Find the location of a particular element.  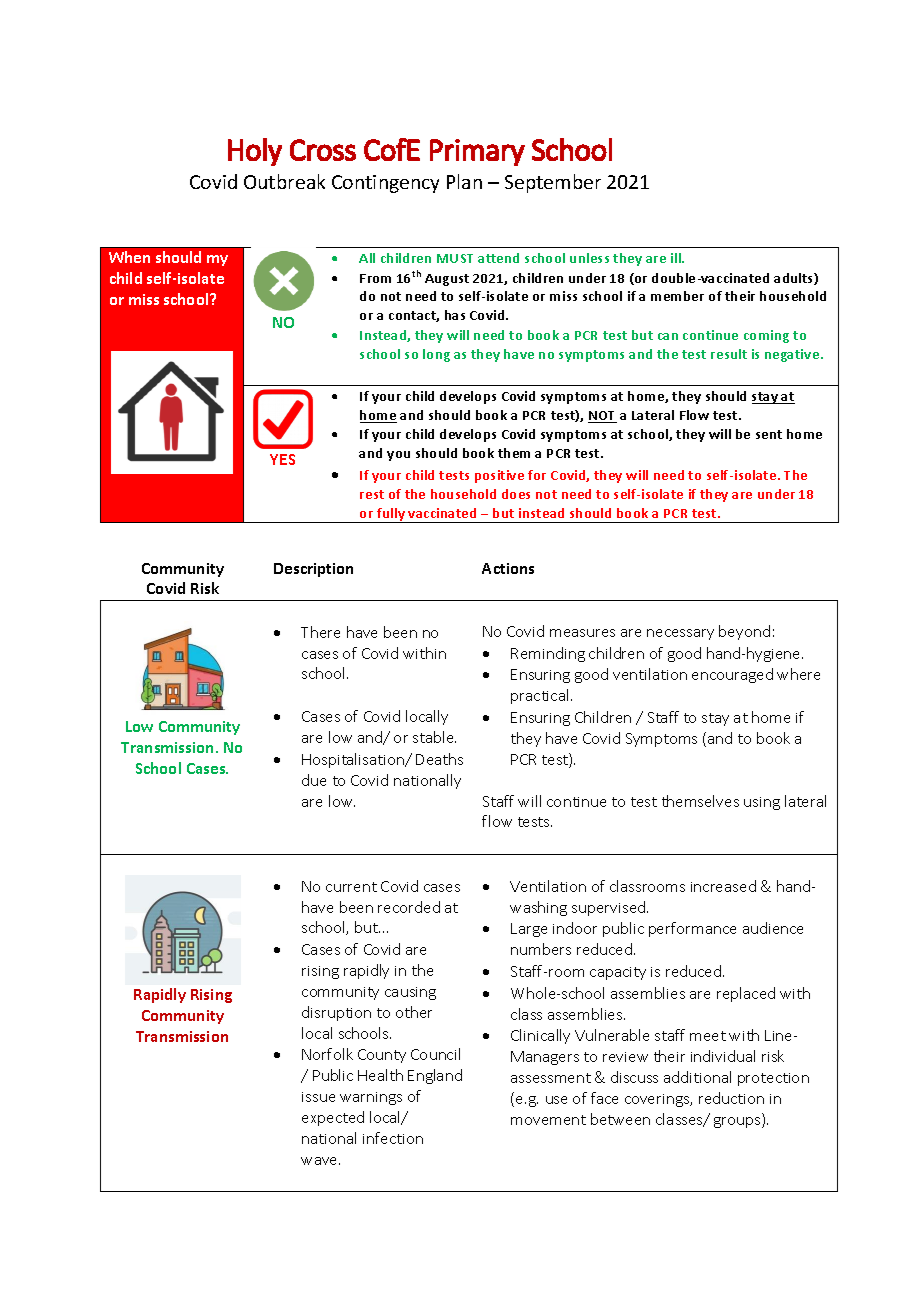

YES is located at coordinates (282, 459).
